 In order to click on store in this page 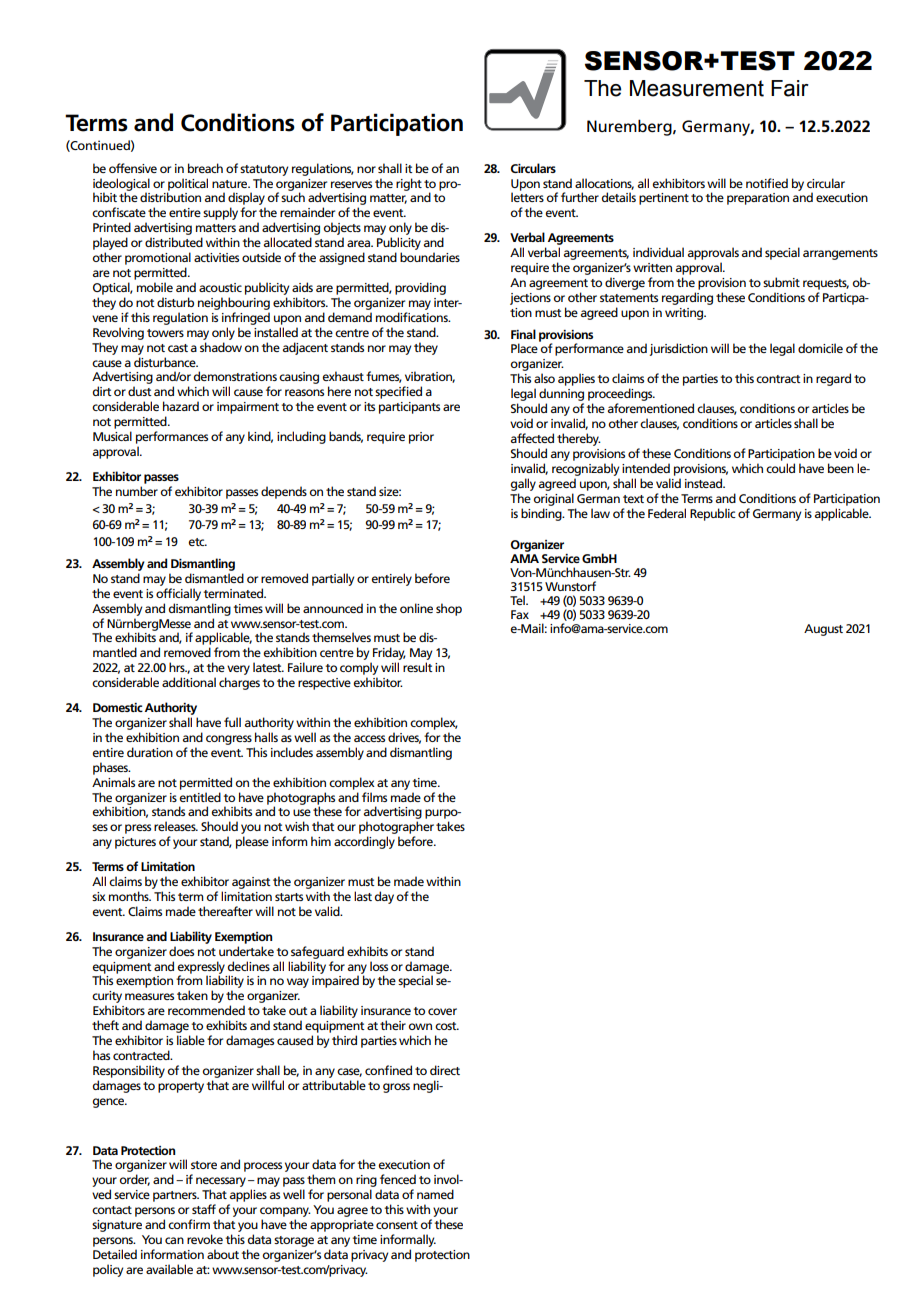, I will do `click(204, 1165)`.
